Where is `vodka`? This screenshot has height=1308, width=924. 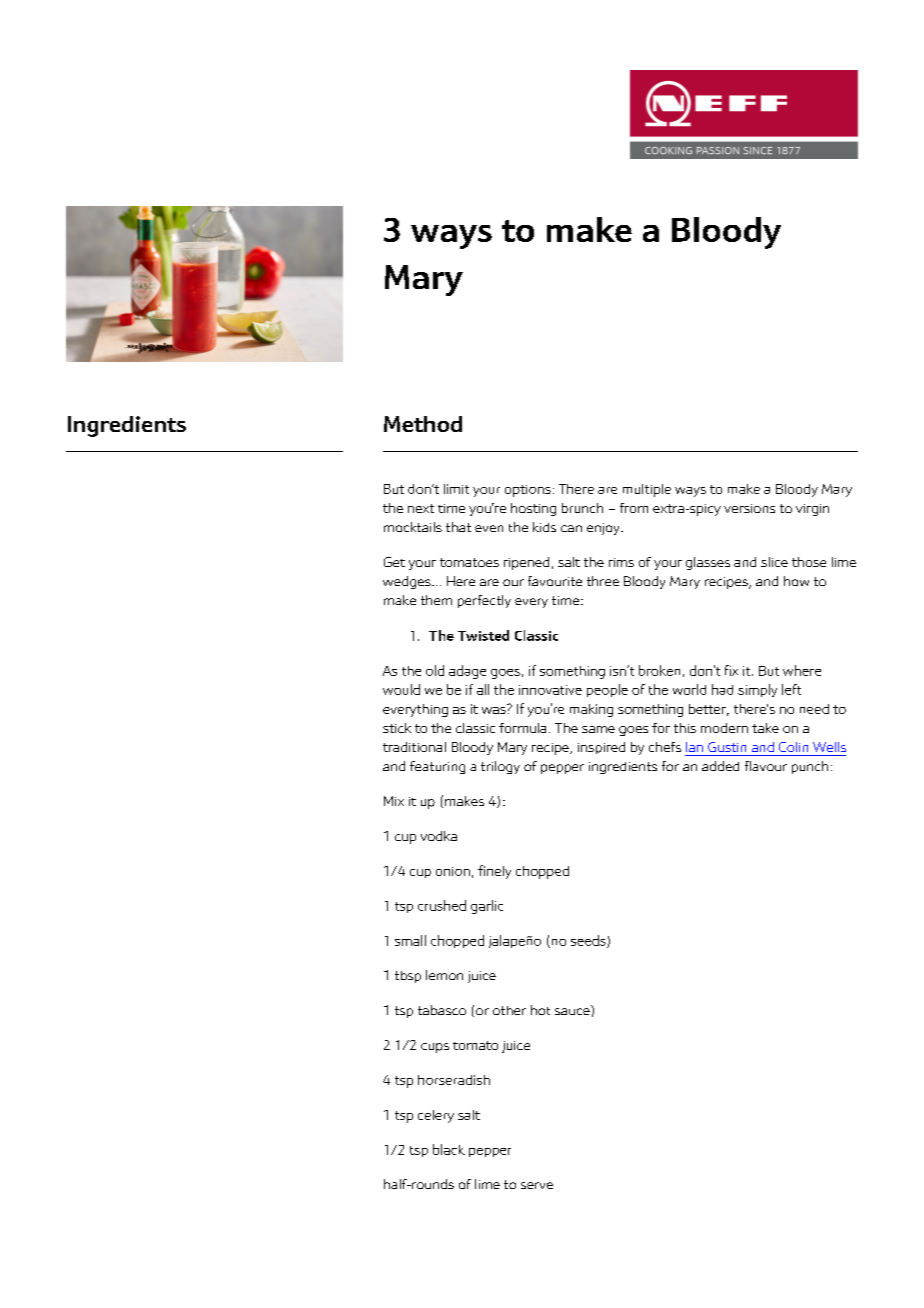
vodka is located at coordinates (439, 836).
